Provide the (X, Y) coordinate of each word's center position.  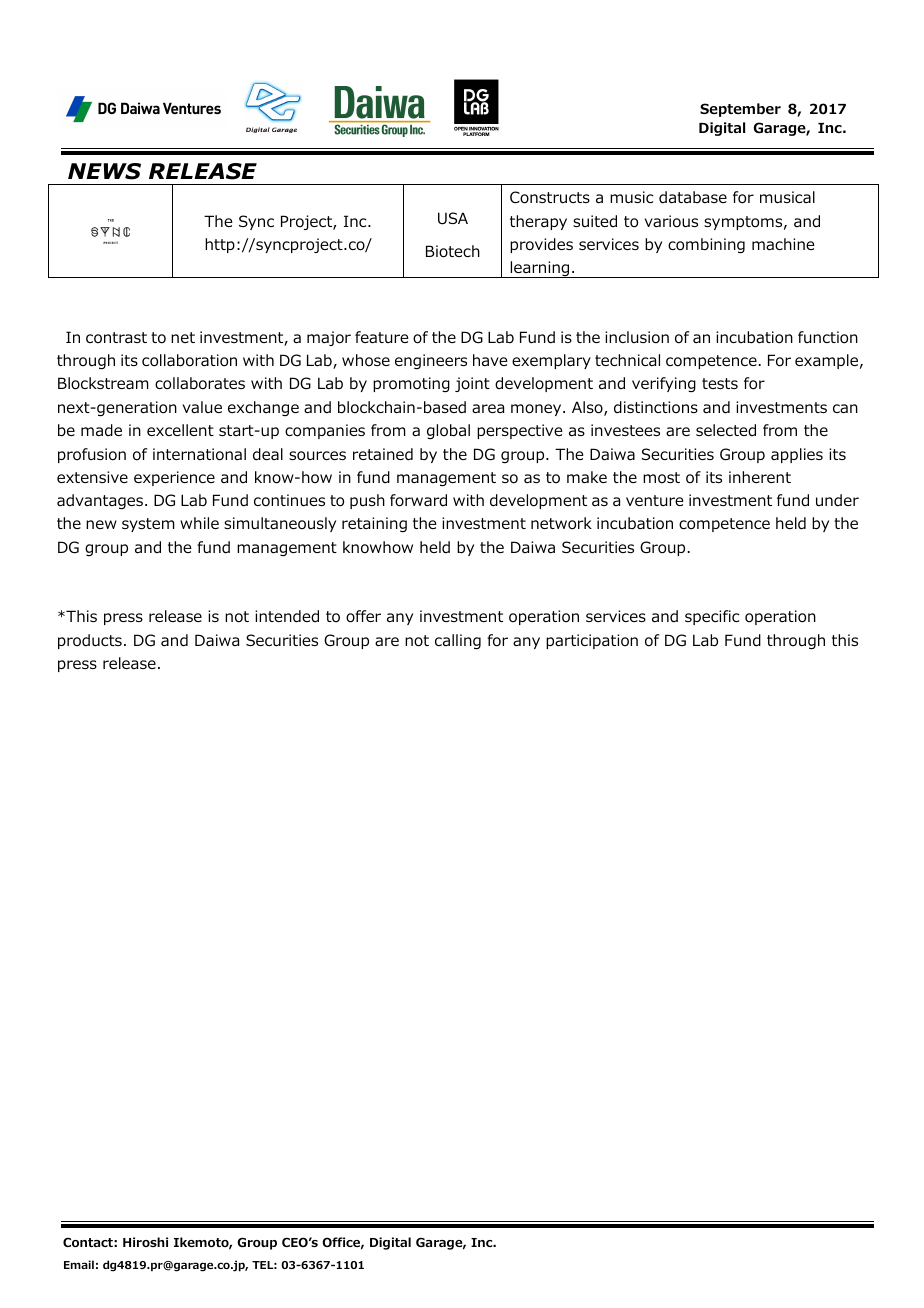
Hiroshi (145, 1242)
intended (287, 616)
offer (363, 616)
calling (458, 641)
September (740, 110)
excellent (180, 430)
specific (712, 617)
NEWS (104, 171)
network (561, 523)
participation (592, 641)
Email (79, 1264)
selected (726, 430)
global (448, 431)
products (90, 641)
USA (453, 218)
